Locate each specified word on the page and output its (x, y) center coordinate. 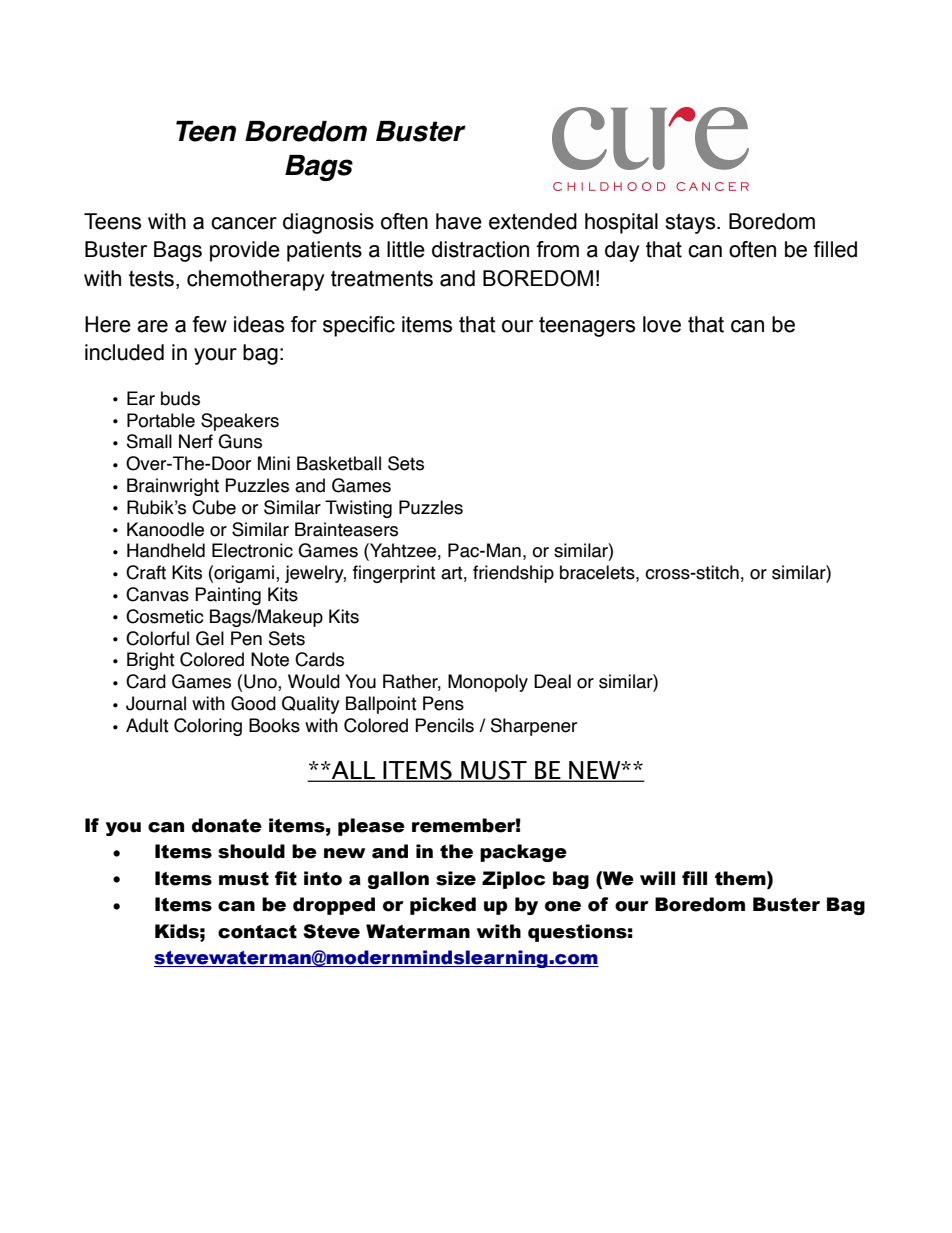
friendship (513, 574)
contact (257, 932)
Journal (156, 703)
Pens (443, 703)
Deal (552, 681)
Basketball (339, 463)
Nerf (196, 441)
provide (245, 251)
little (406, 249)
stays (691, 223)
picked (443, 906)
